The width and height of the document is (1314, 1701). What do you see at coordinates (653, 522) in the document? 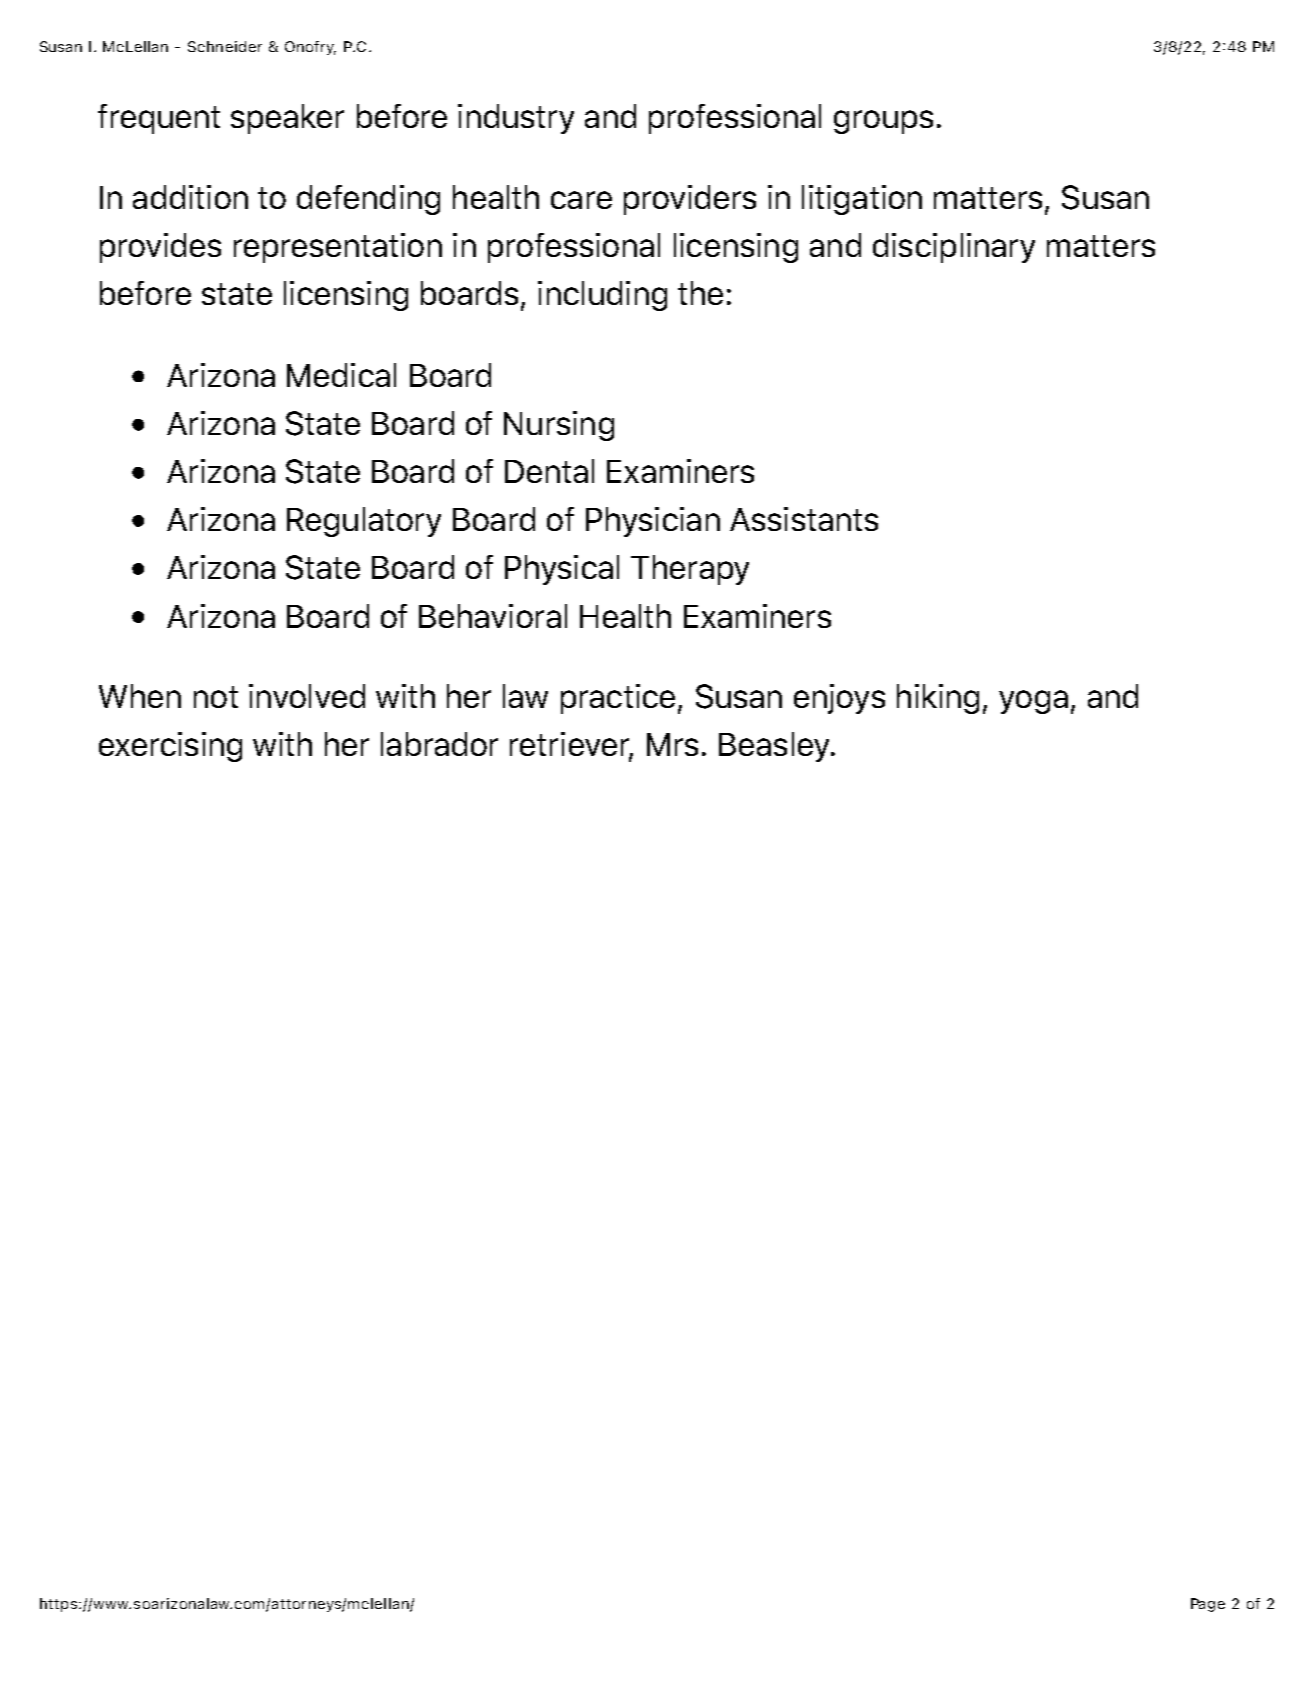
I see `Physician` at bounding box center [653, 522].
